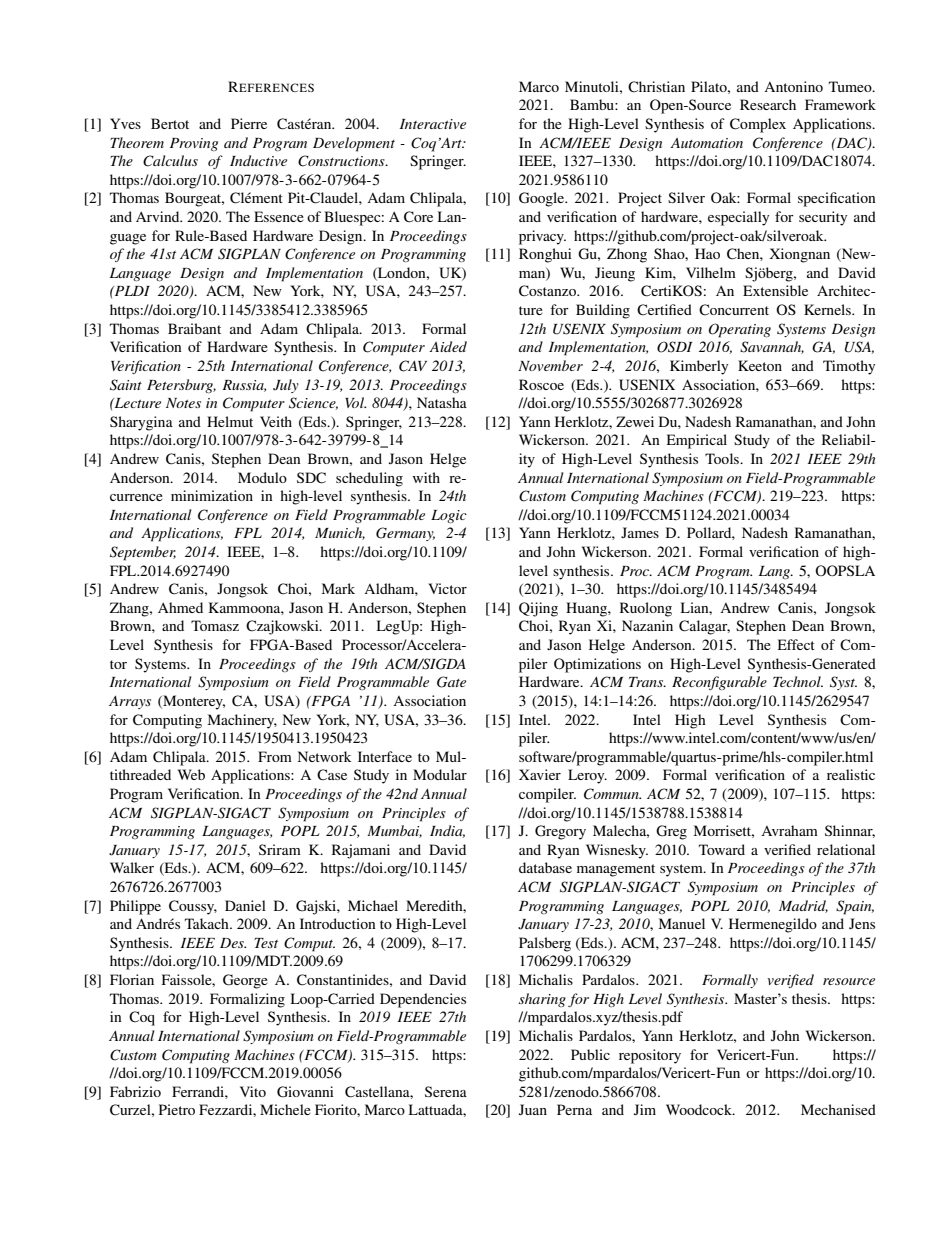 Image resolution: width=952 pixels, height=1233 pixels. What do you see at coordinates (796, 644) in the page?
I see `Effect` at bounding box center [796, 644].
